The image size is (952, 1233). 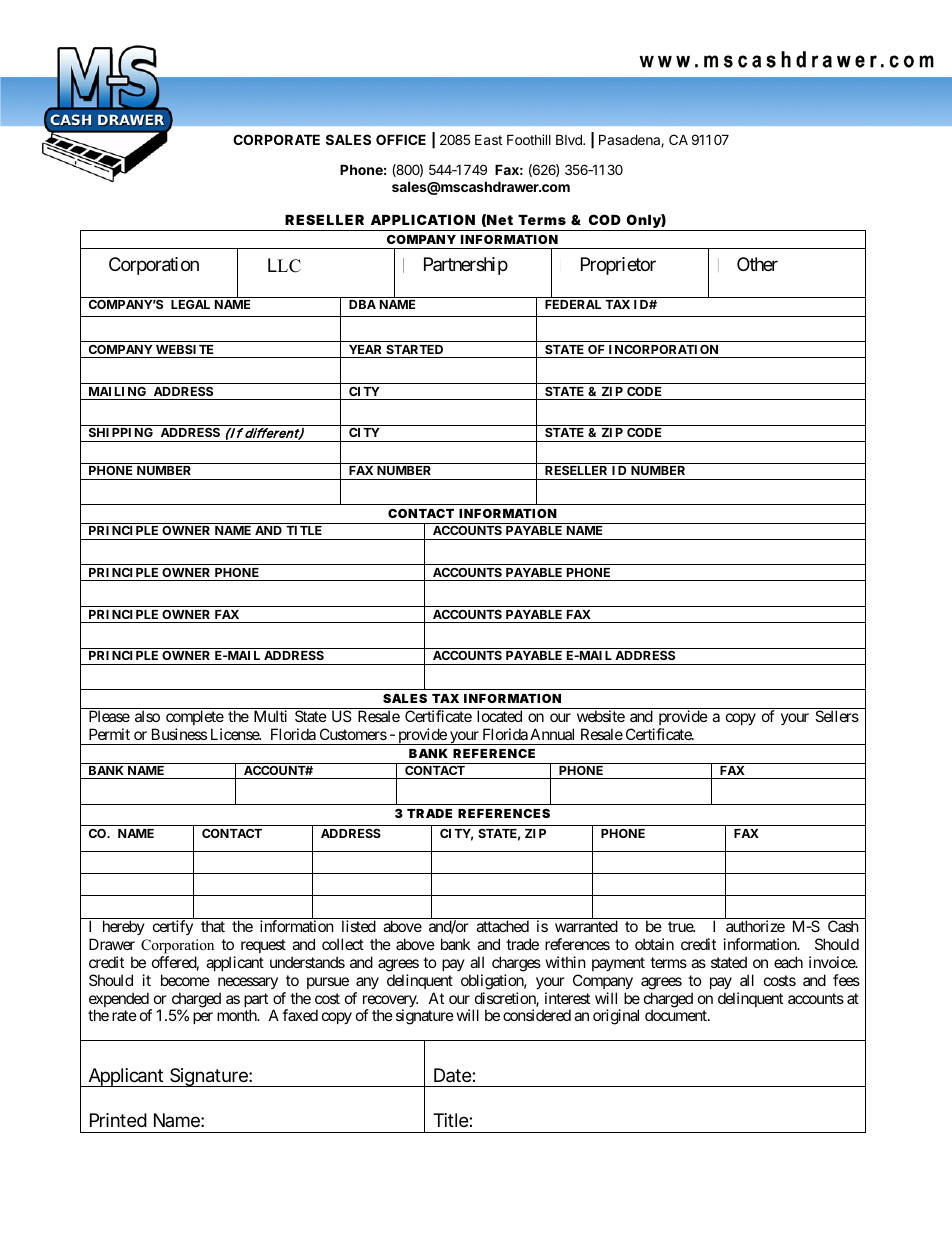 What do you see at coordinates (537, 1015) in the document?
I see `considered` at bounding box center [537, 1015].
